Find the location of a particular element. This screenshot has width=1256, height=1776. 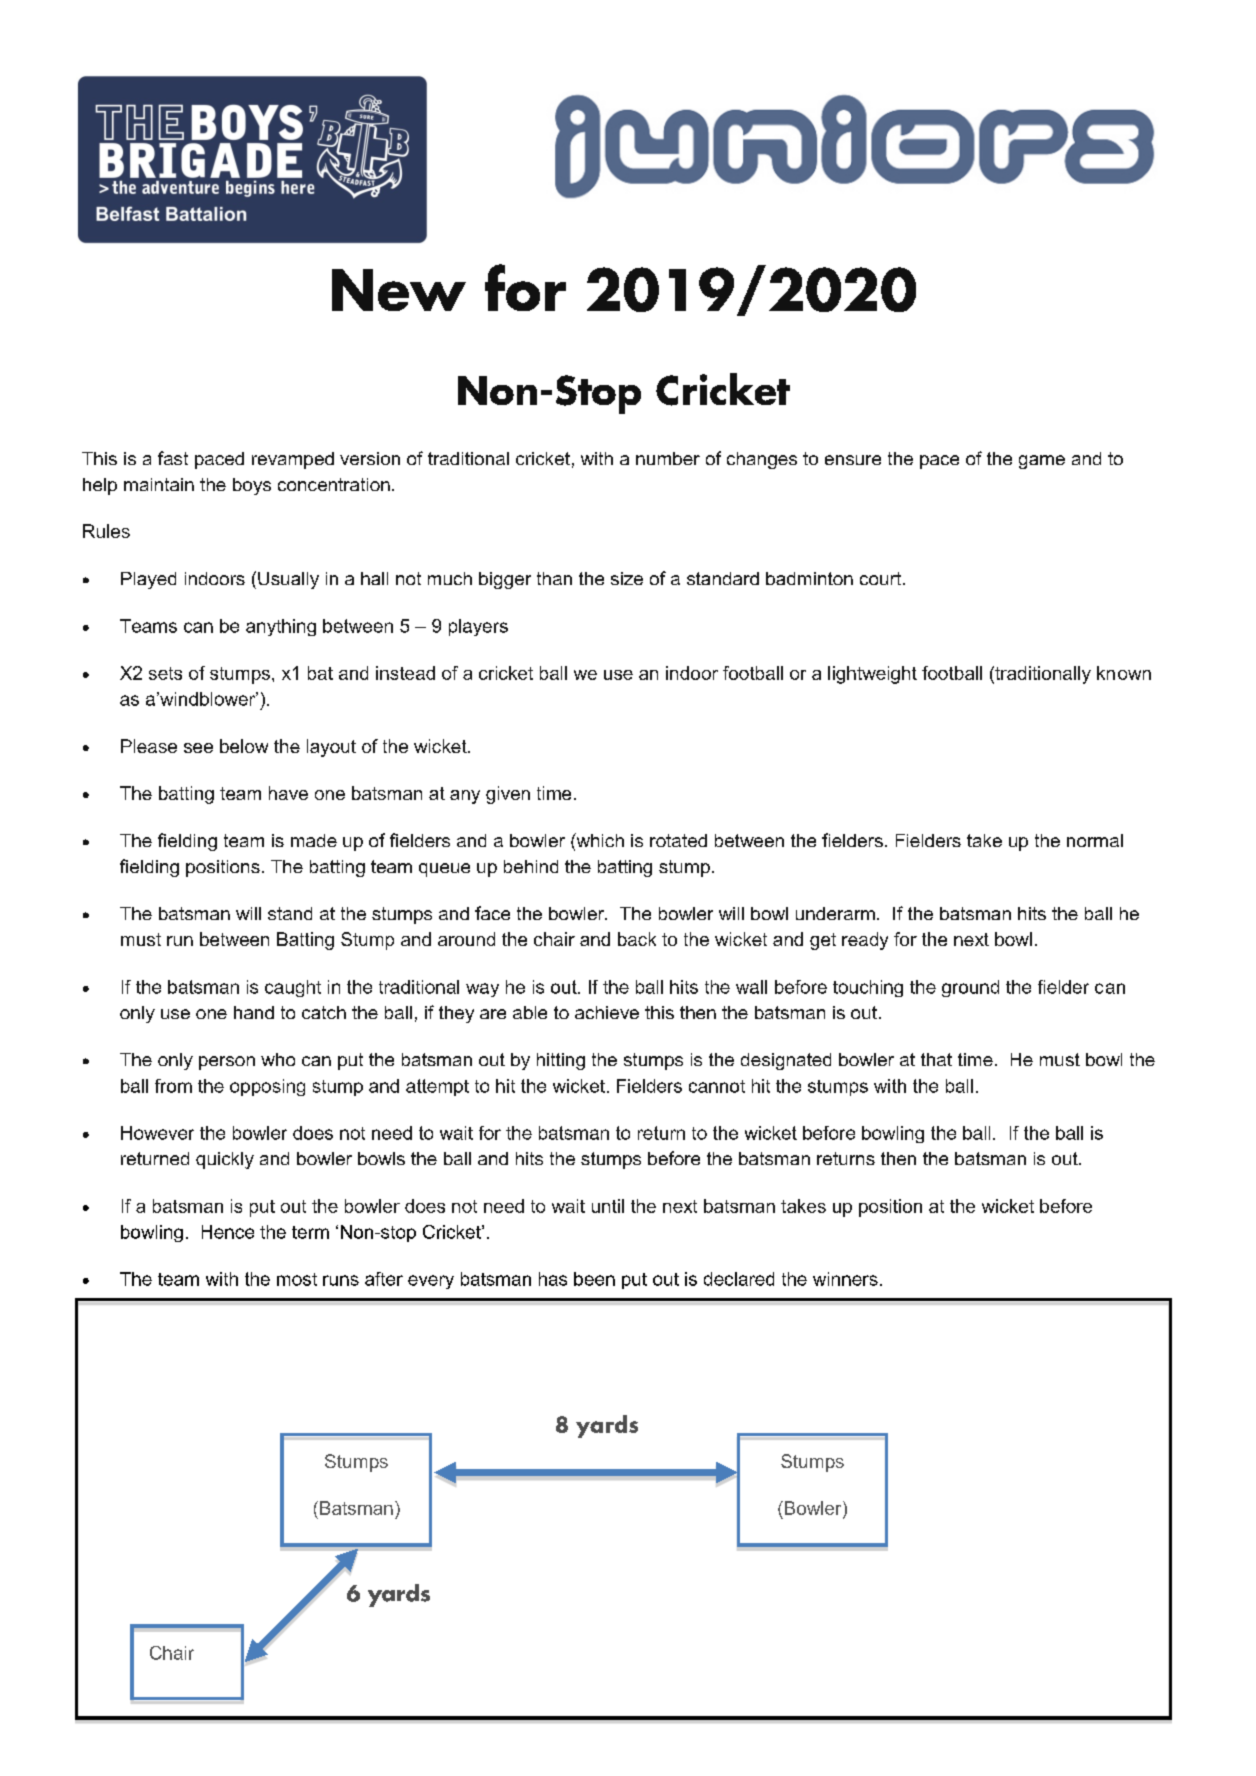

anything is located at coordinates (281, 627).
